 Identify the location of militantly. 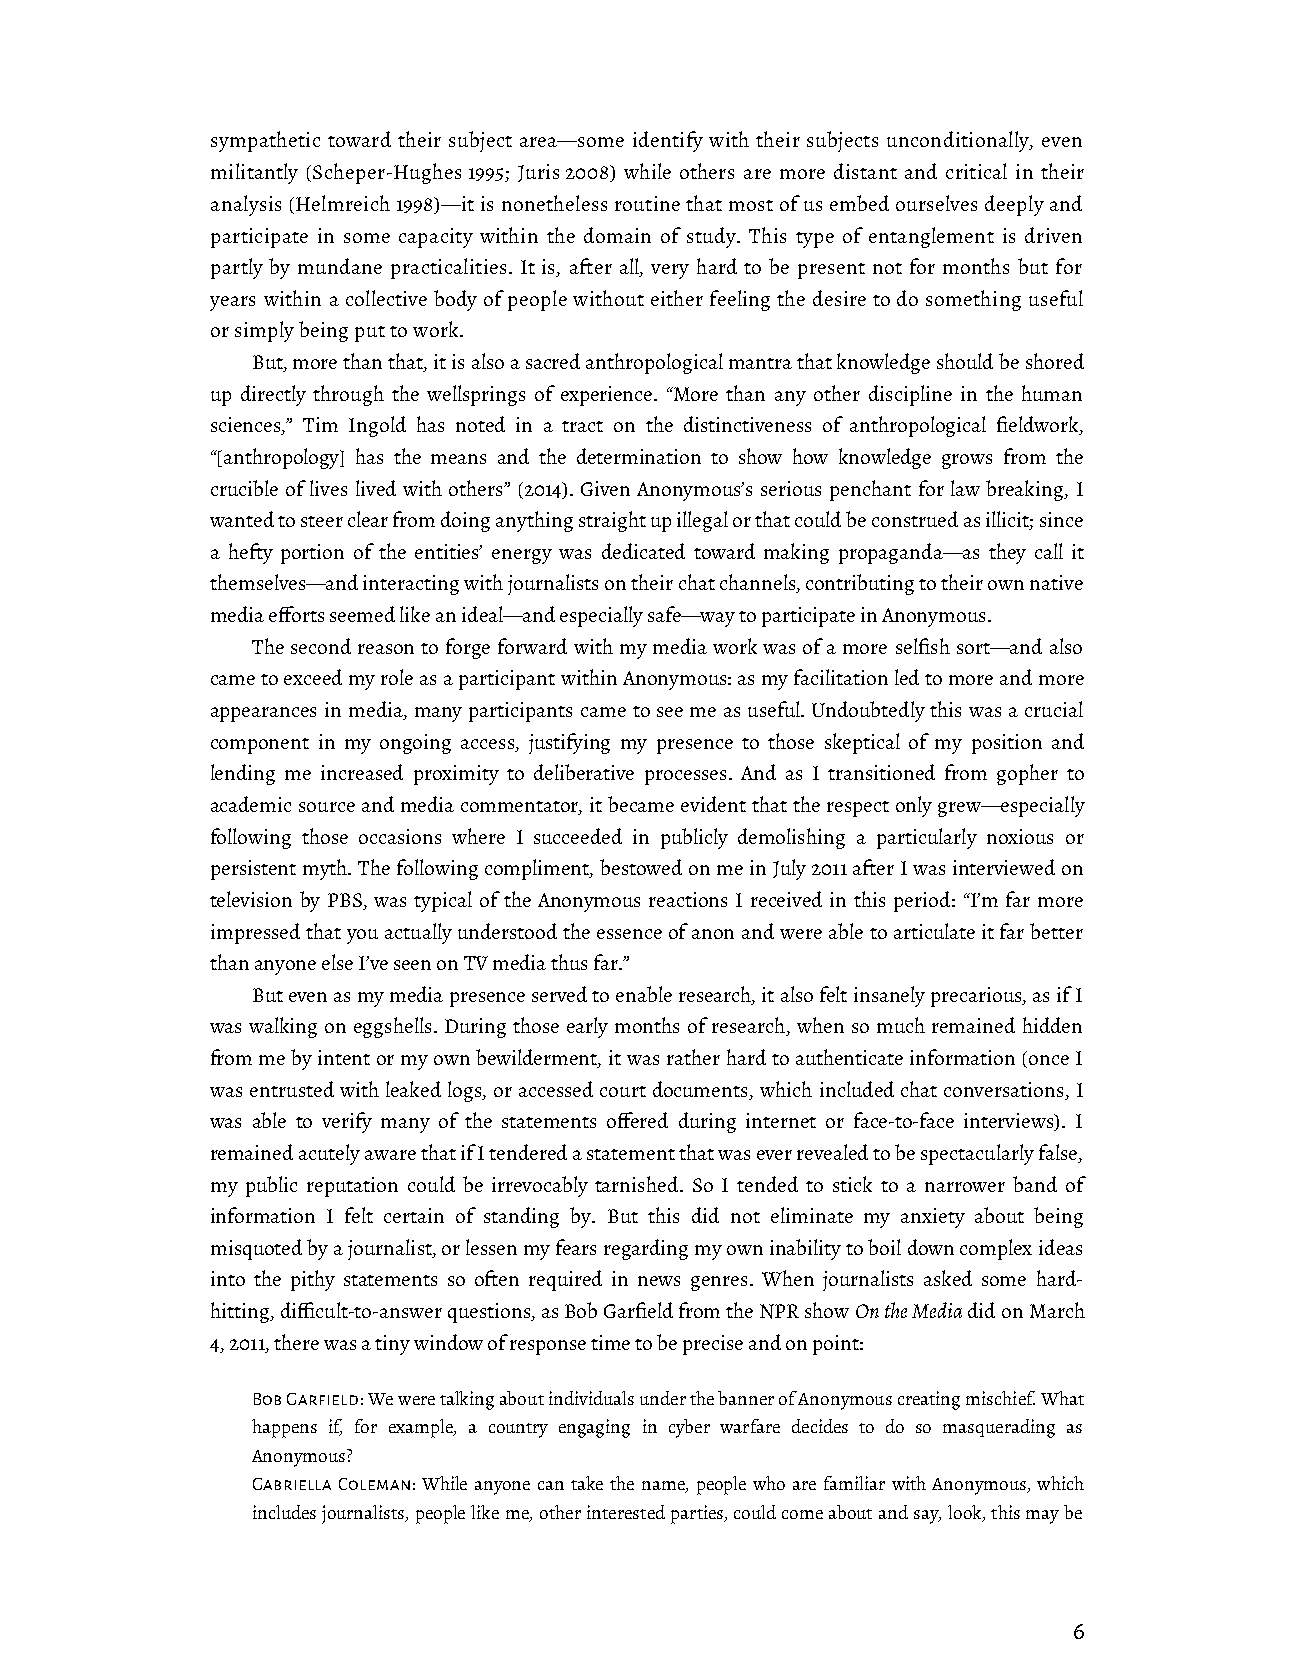
(254, 173).
